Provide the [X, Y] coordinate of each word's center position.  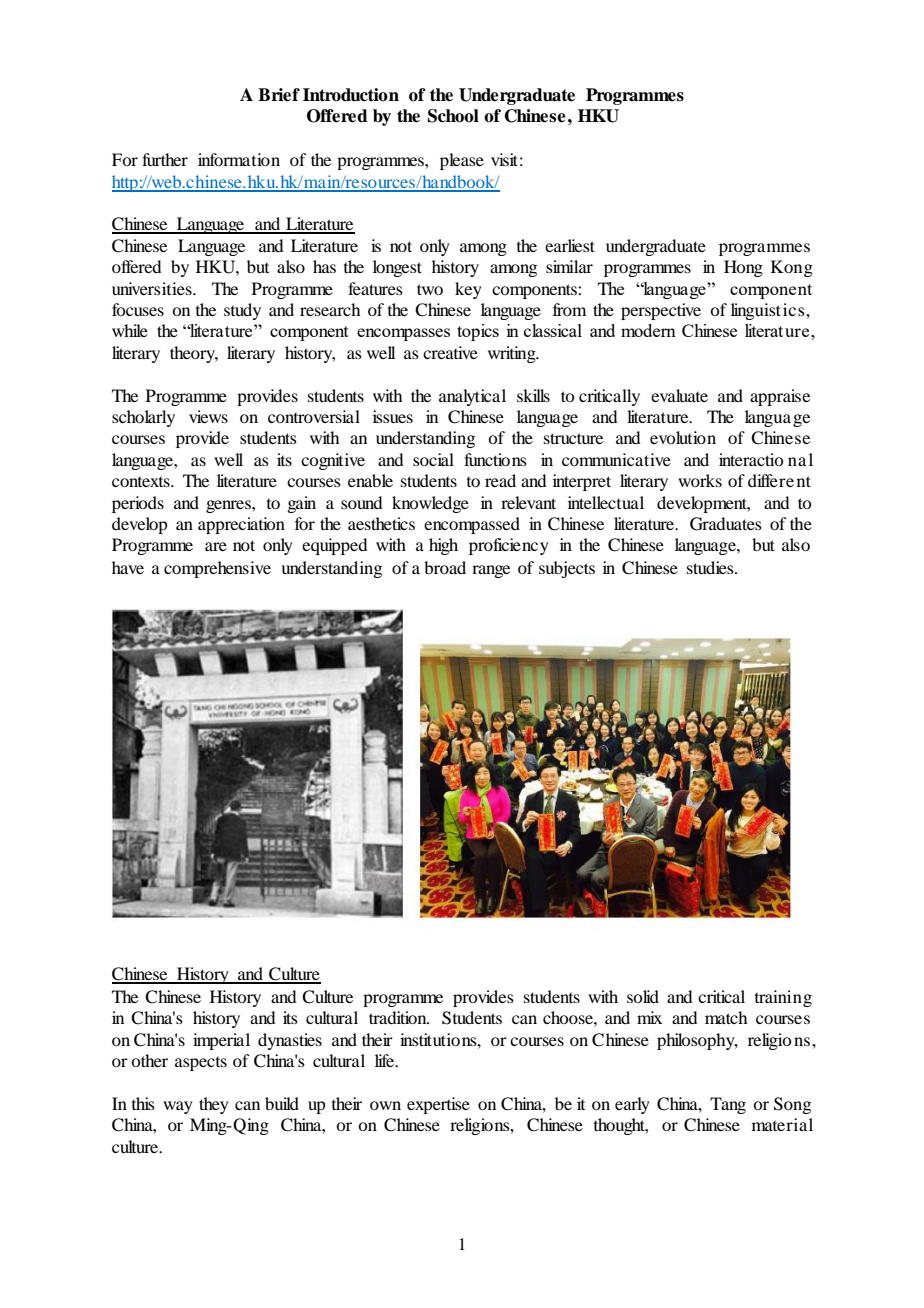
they [214, 1105]
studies [711, 567]
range [491, 571]
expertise [438, 1105]
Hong [743, 268]
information [239, 159]
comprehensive [217, 569]
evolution [683, 437]
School [453, 116]
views [208, 416]
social [433, 459]
